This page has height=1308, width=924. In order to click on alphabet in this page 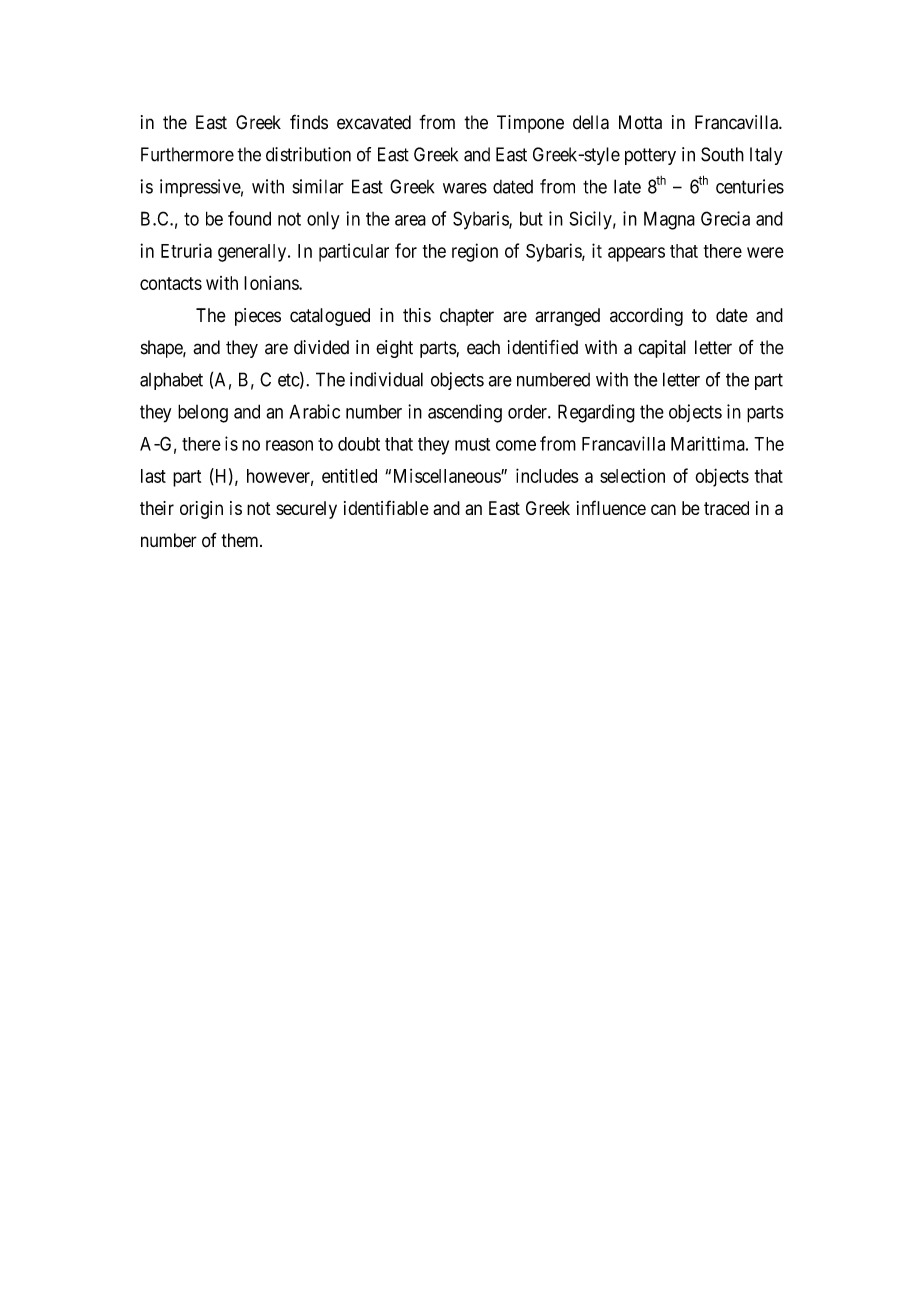, I will do `click(171, 381)`.
